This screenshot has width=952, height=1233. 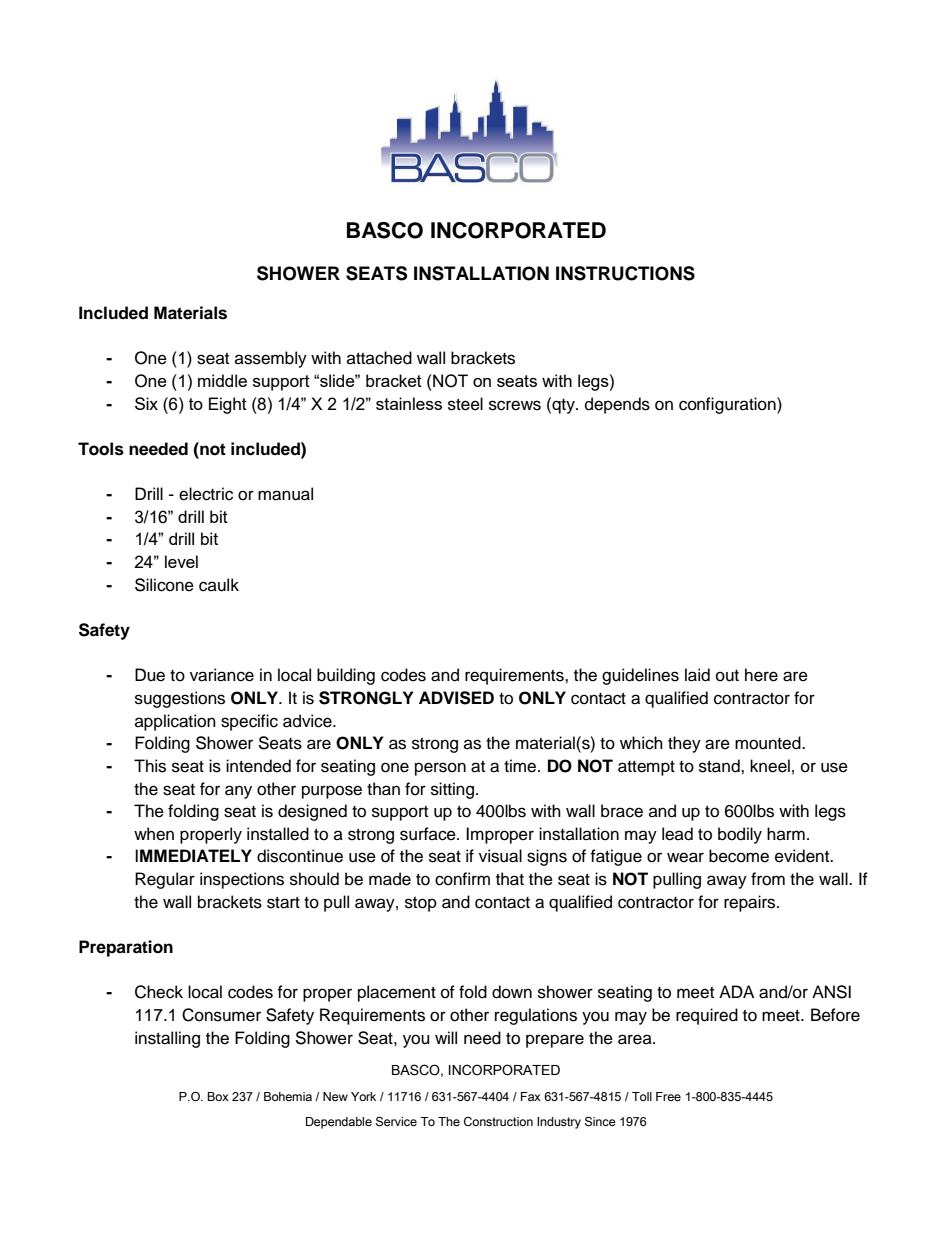 I want to click on Silicone, so click(x=164, y=585).
